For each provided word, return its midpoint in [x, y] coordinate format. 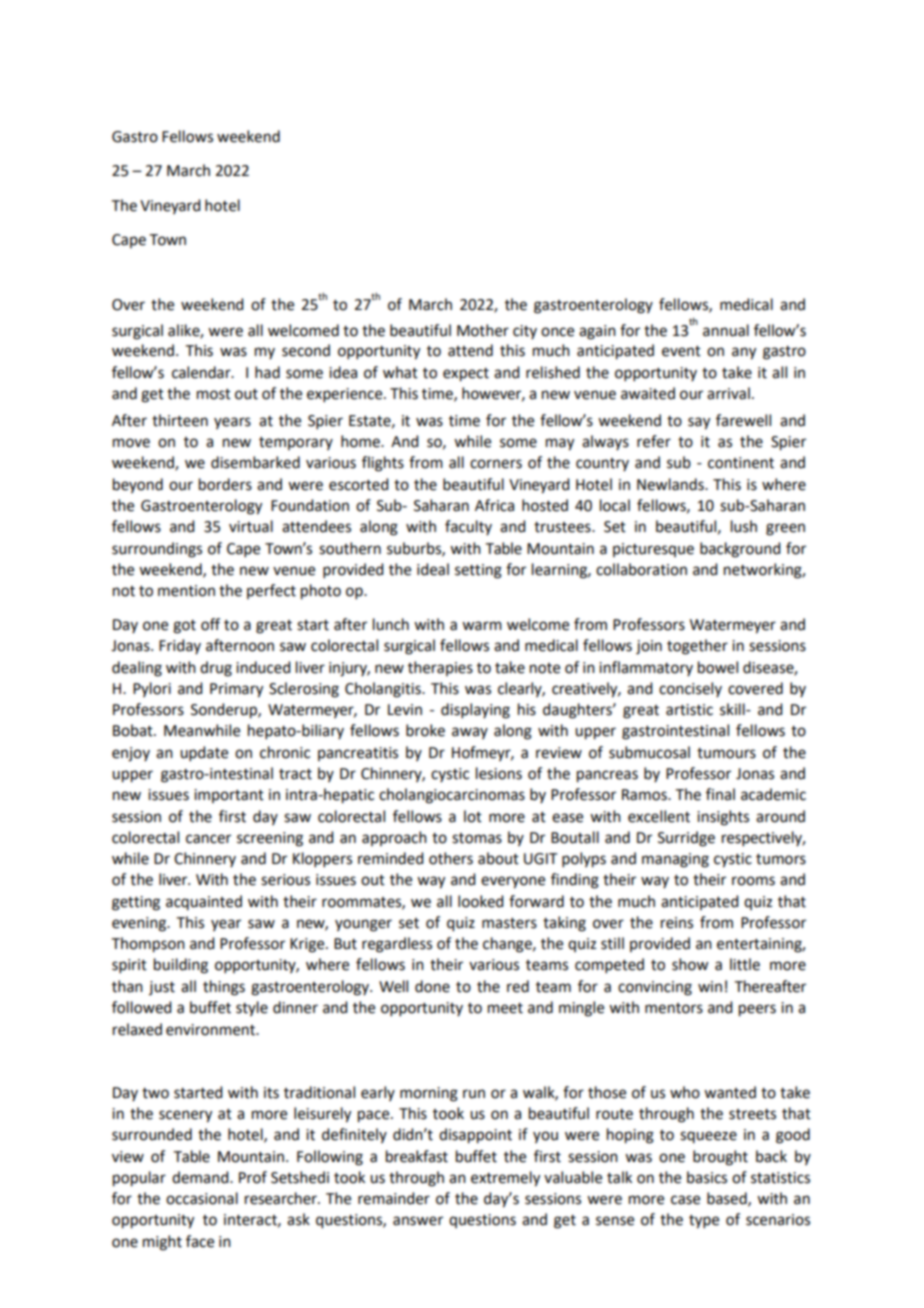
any [744, 353]
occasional [202, 1198]
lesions [499, 773]
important [229, 796]
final [720, 794]
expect [466, 375]
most [214, 394]
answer [418, 1221]
